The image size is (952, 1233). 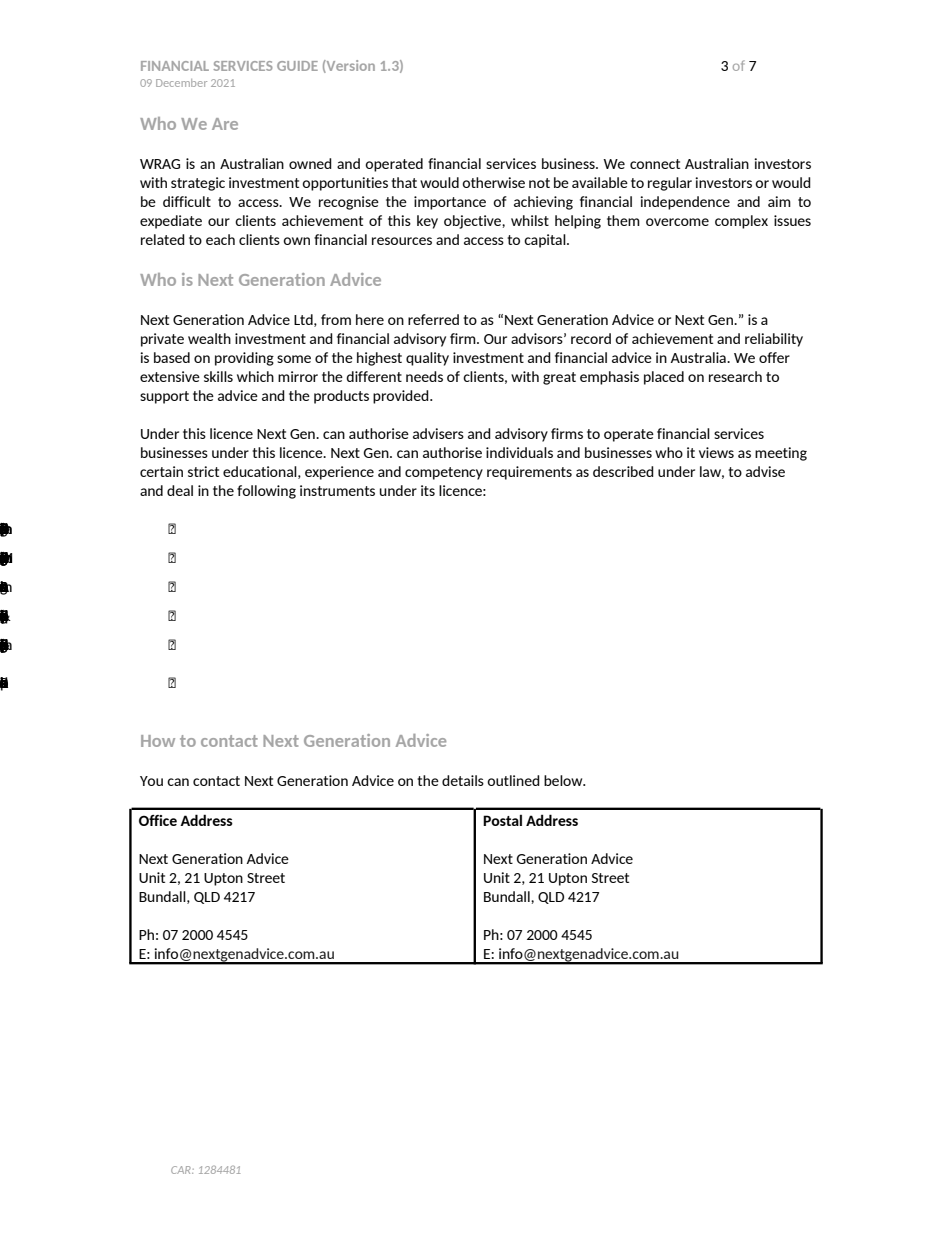 What do you see at coordinates (502, 820) in the page?
I see `Postal` at bounding box center [502, 820].
